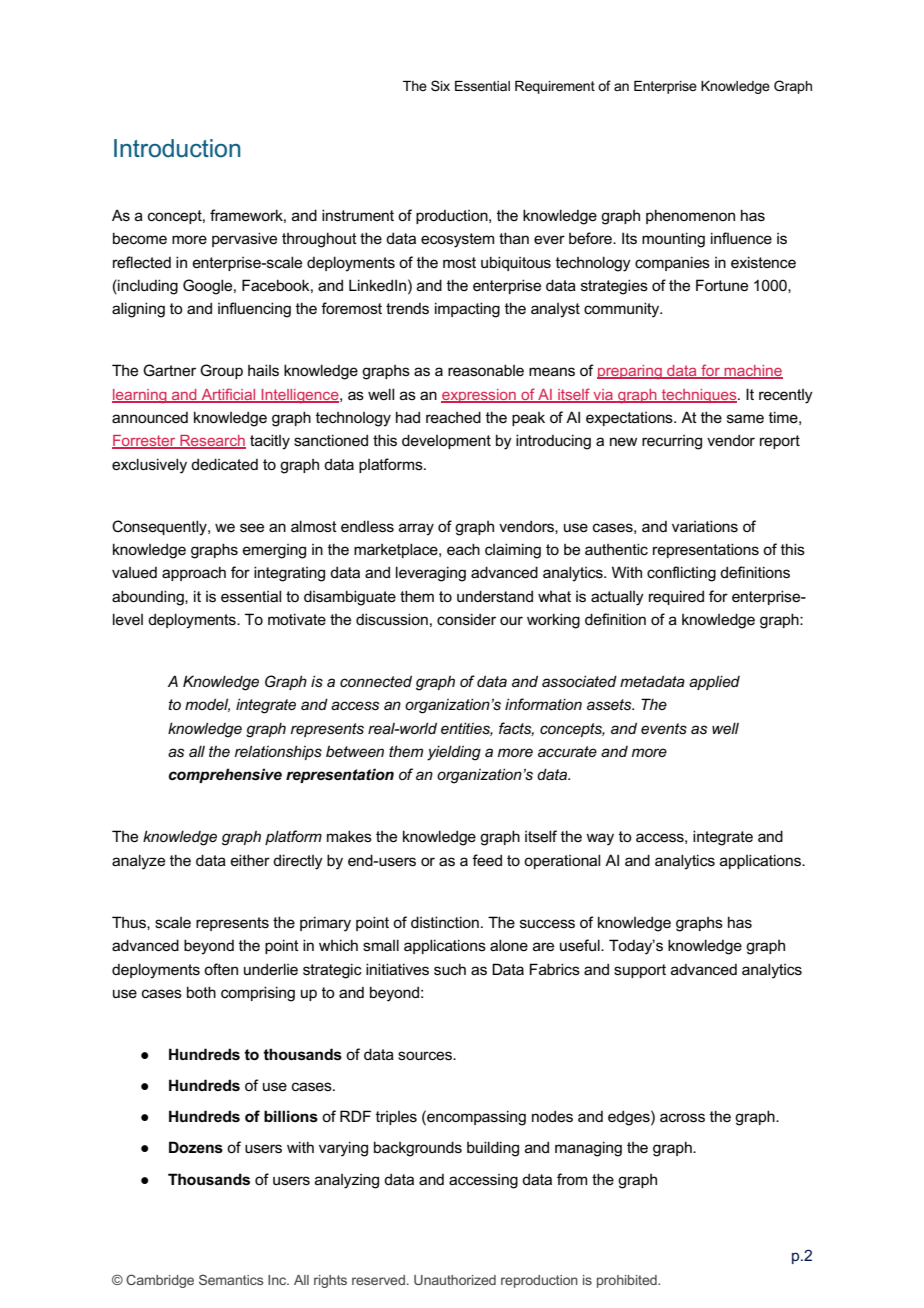 This page has height=1308, width=924. I want to click on phenomenon, so click(690, 216).
